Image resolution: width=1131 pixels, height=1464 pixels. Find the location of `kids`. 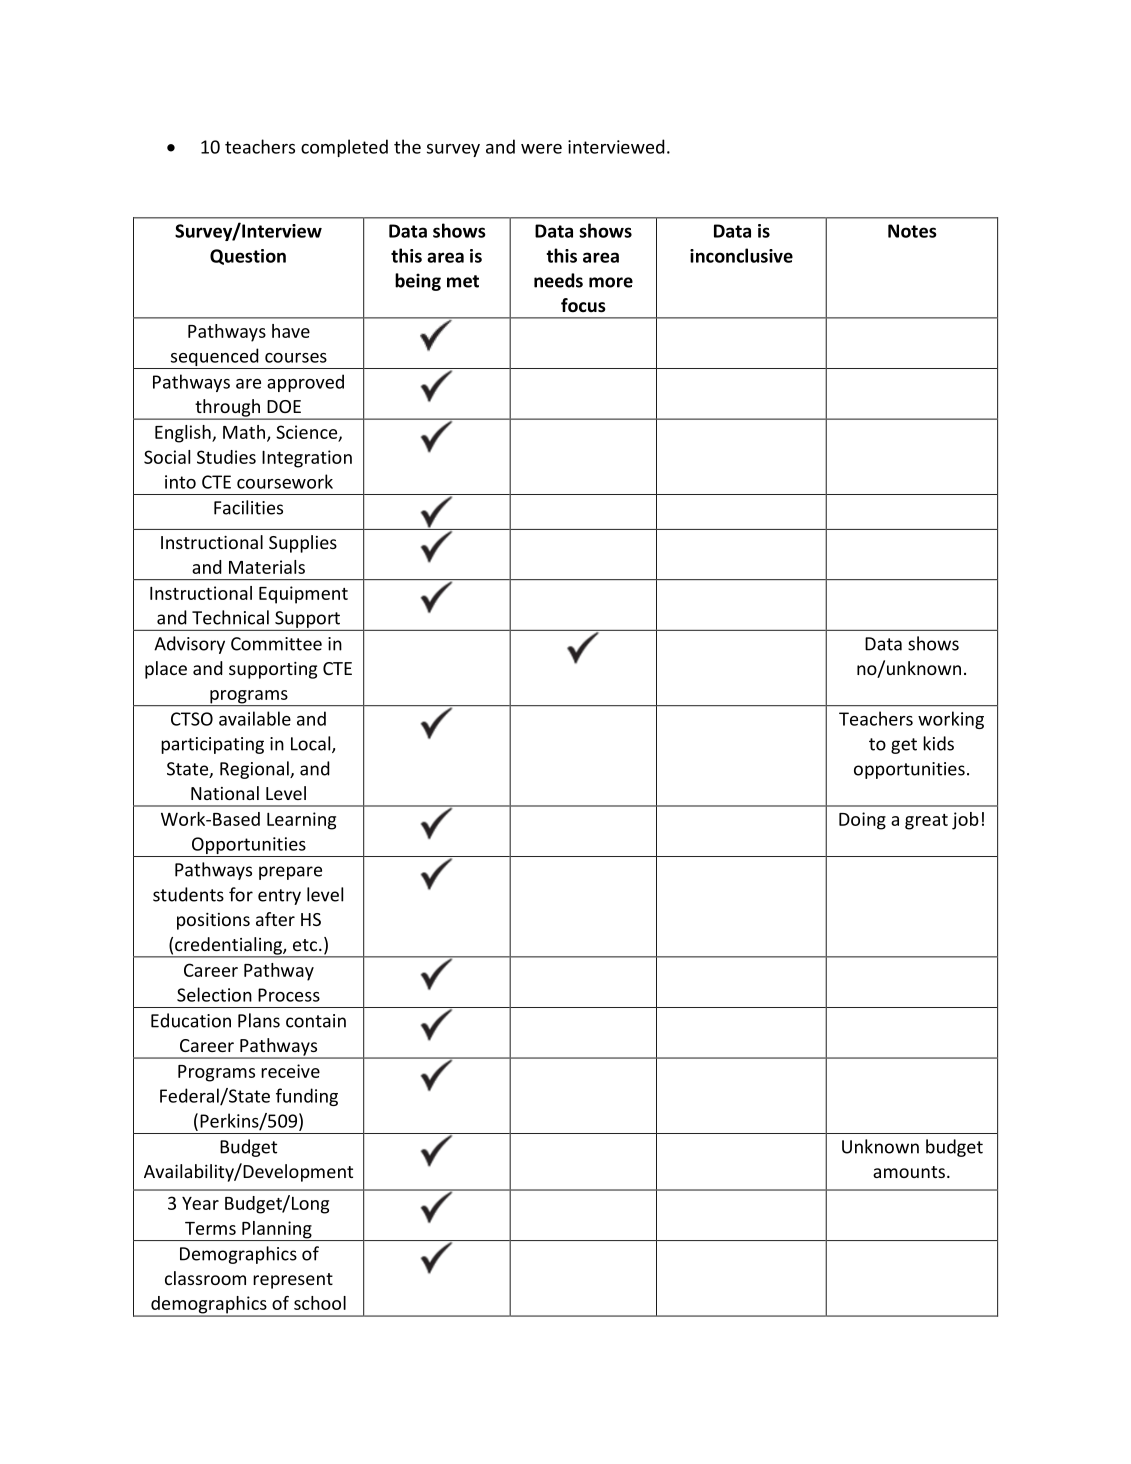

kids is located at coordinates (938, 743).
